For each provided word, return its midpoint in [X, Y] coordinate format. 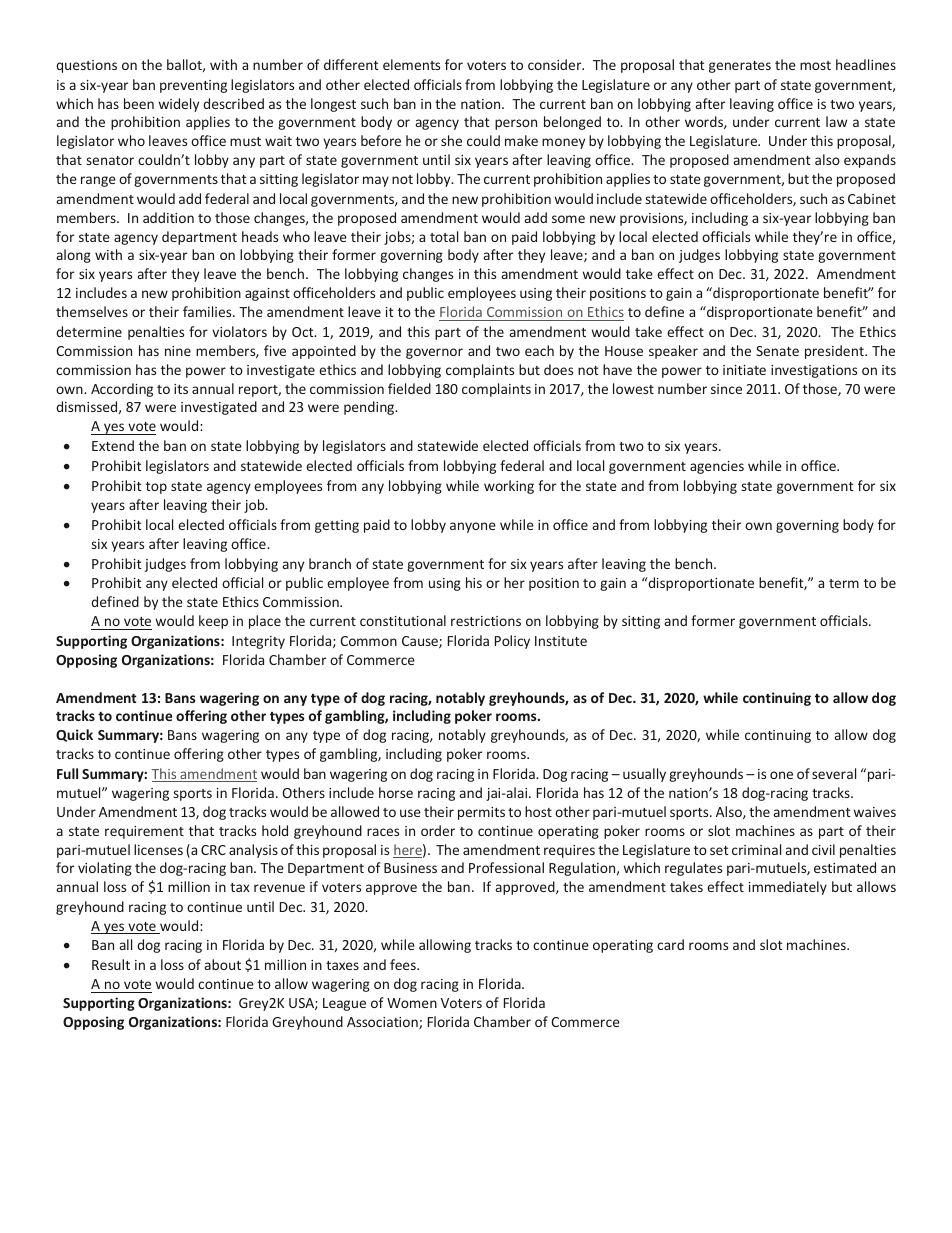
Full [67, 773]
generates [740, 67]
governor [434, 353]
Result [111, 964]
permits [481, 813]
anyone [473, 527]
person [516, 124]
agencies [717, 467]
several [834, 773]
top [156, 488]
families [208, 311]
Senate [777, 351]
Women [412, 1003]
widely [179, 105]
